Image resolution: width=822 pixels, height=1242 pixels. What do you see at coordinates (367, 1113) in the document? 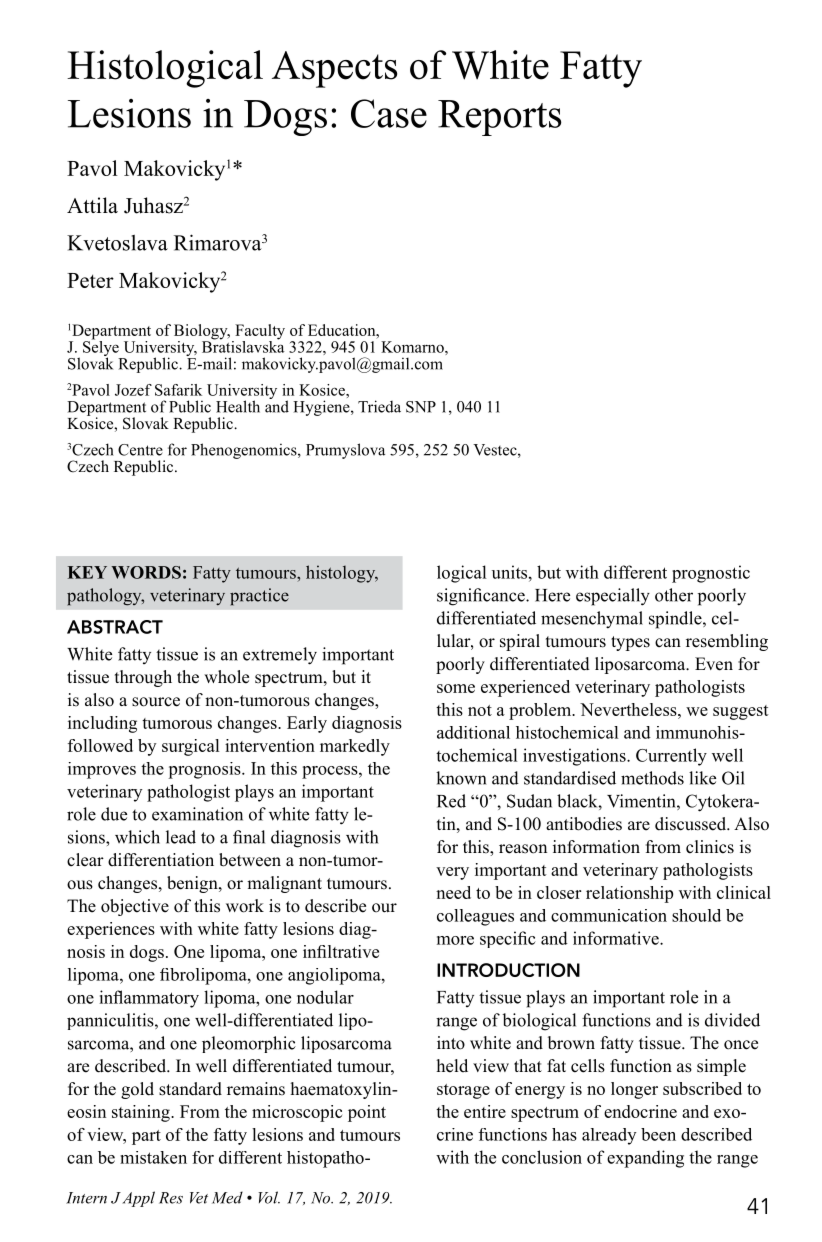
I see `point` at bounding box center [367, 1113].
